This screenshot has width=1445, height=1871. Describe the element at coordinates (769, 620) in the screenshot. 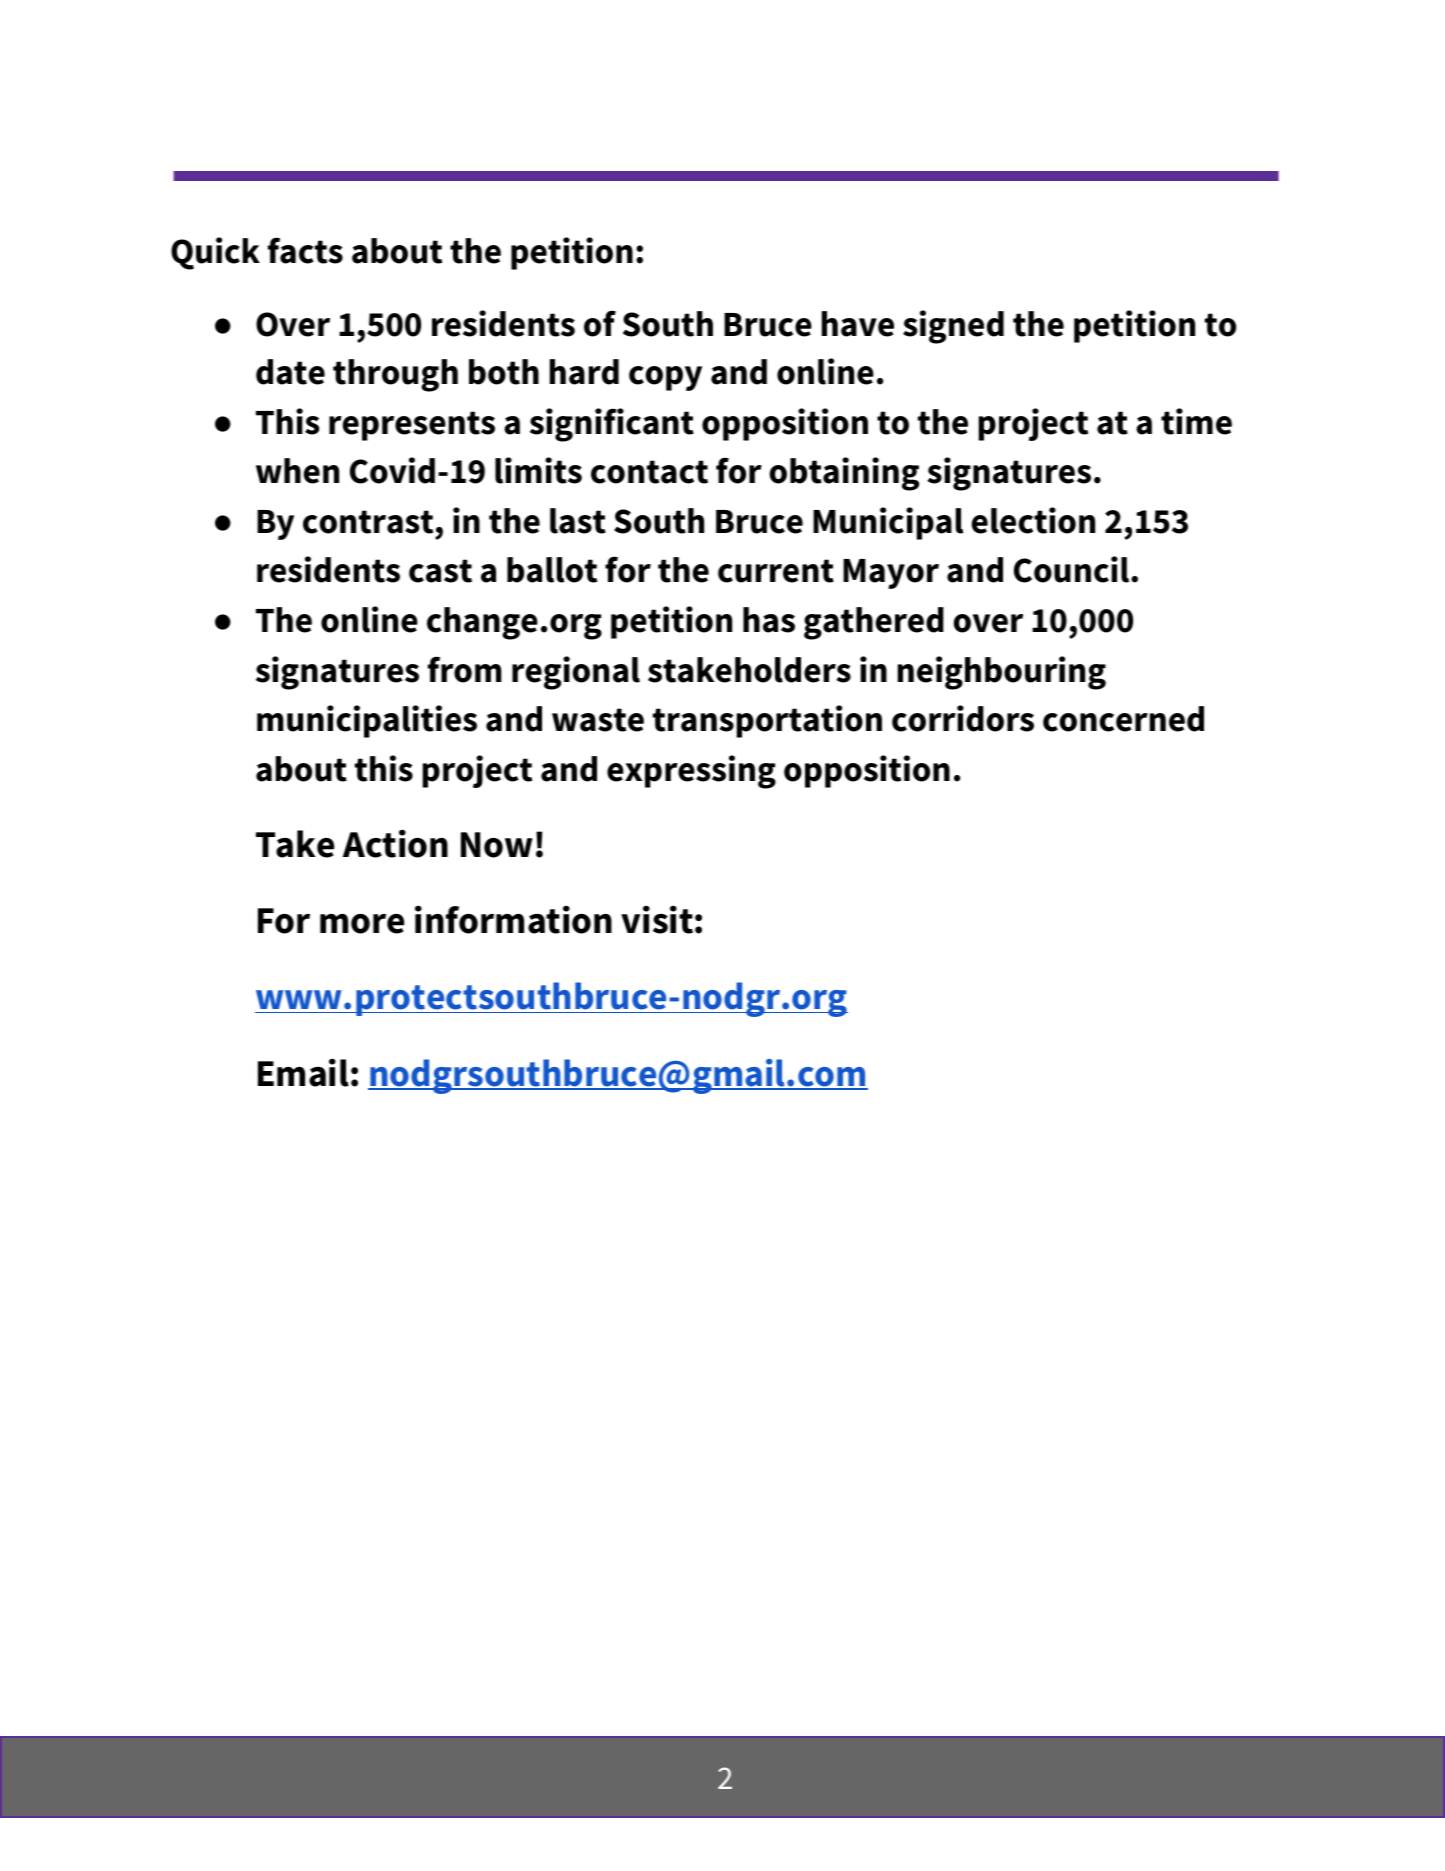

I see `has` at that location.
